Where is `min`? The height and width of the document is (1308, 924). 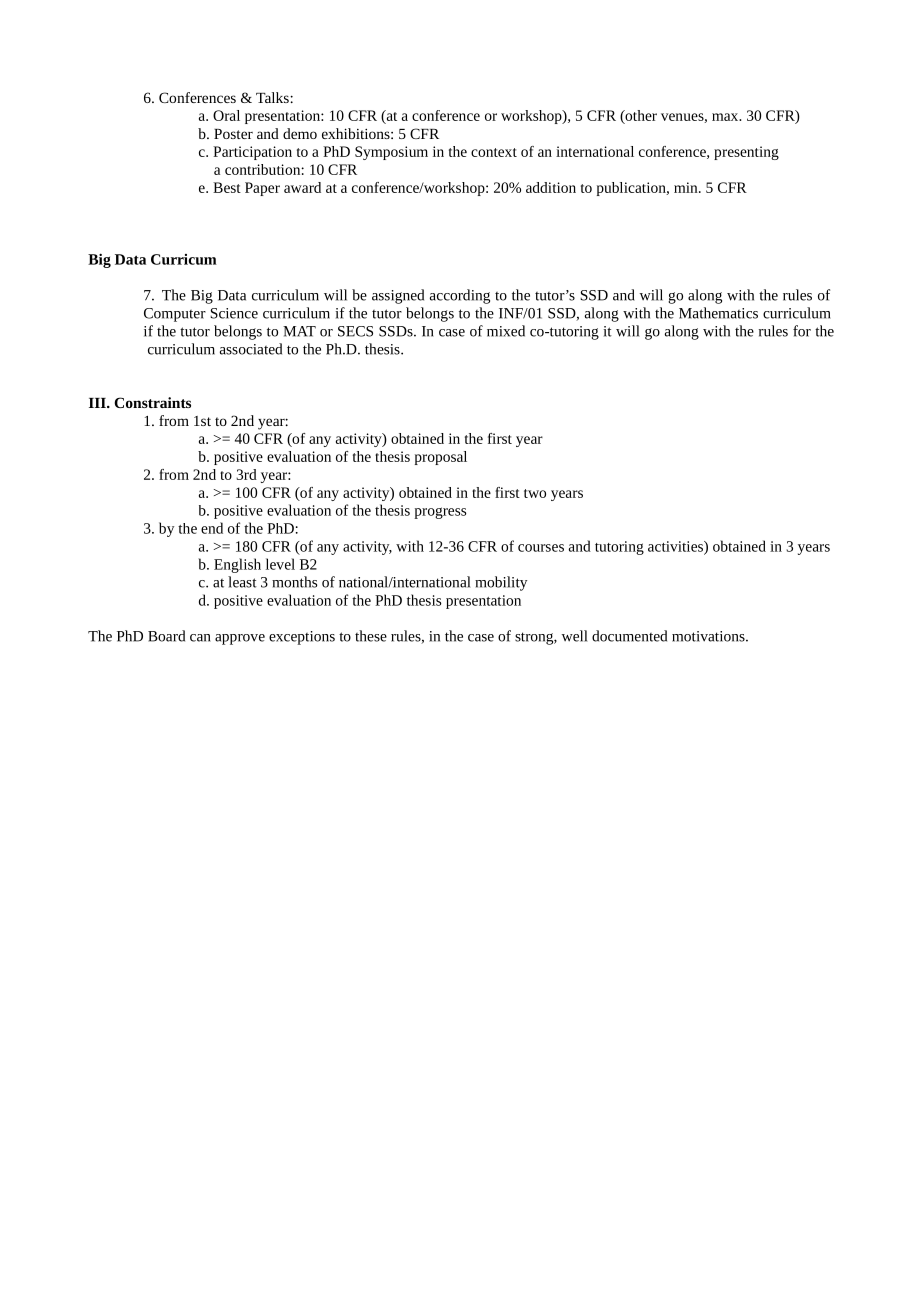 min is located at coordinates (687, 187).
